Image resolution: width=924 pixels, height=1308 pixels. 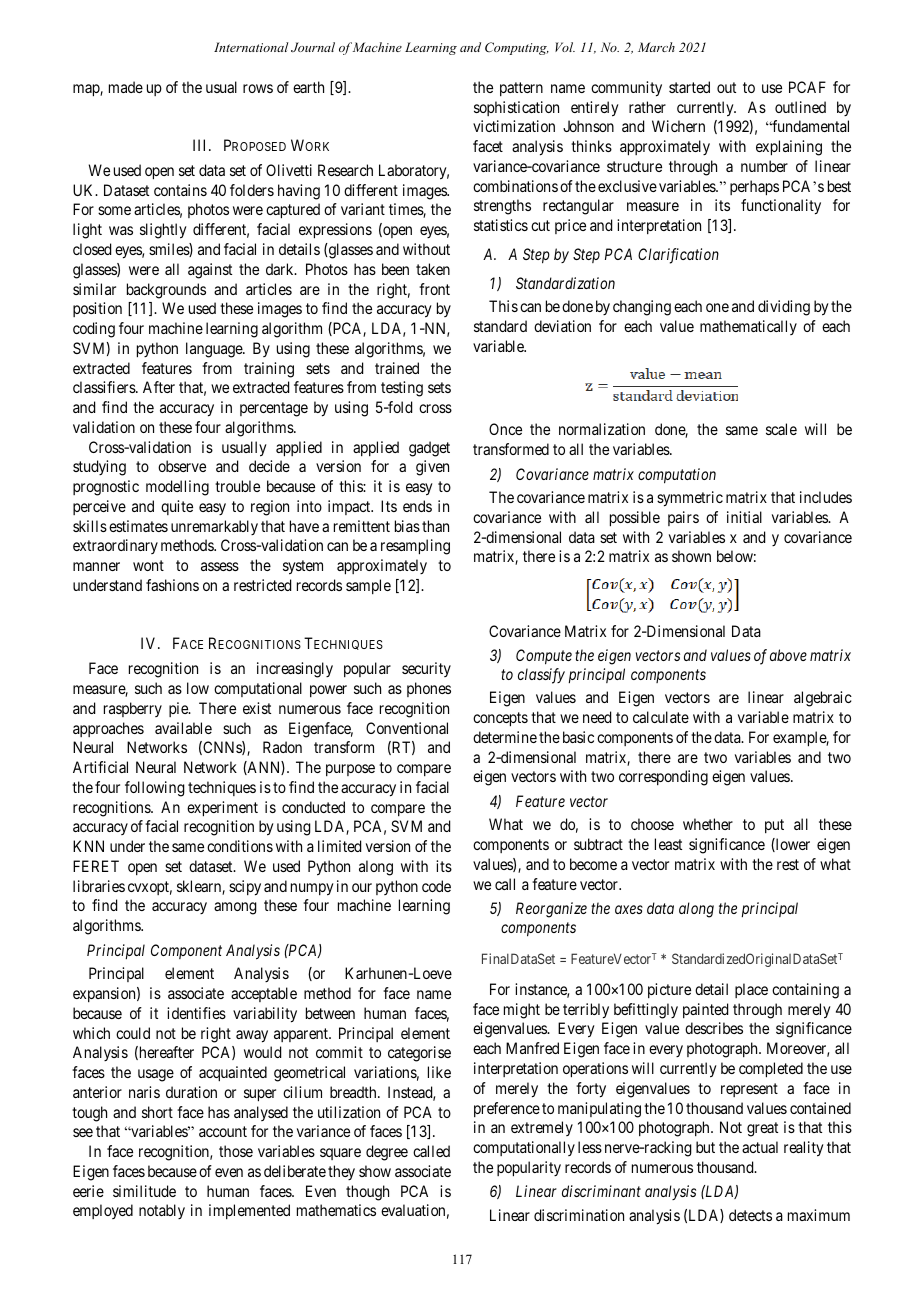 I want to click on algebraic, so click(x=823, y=699).
